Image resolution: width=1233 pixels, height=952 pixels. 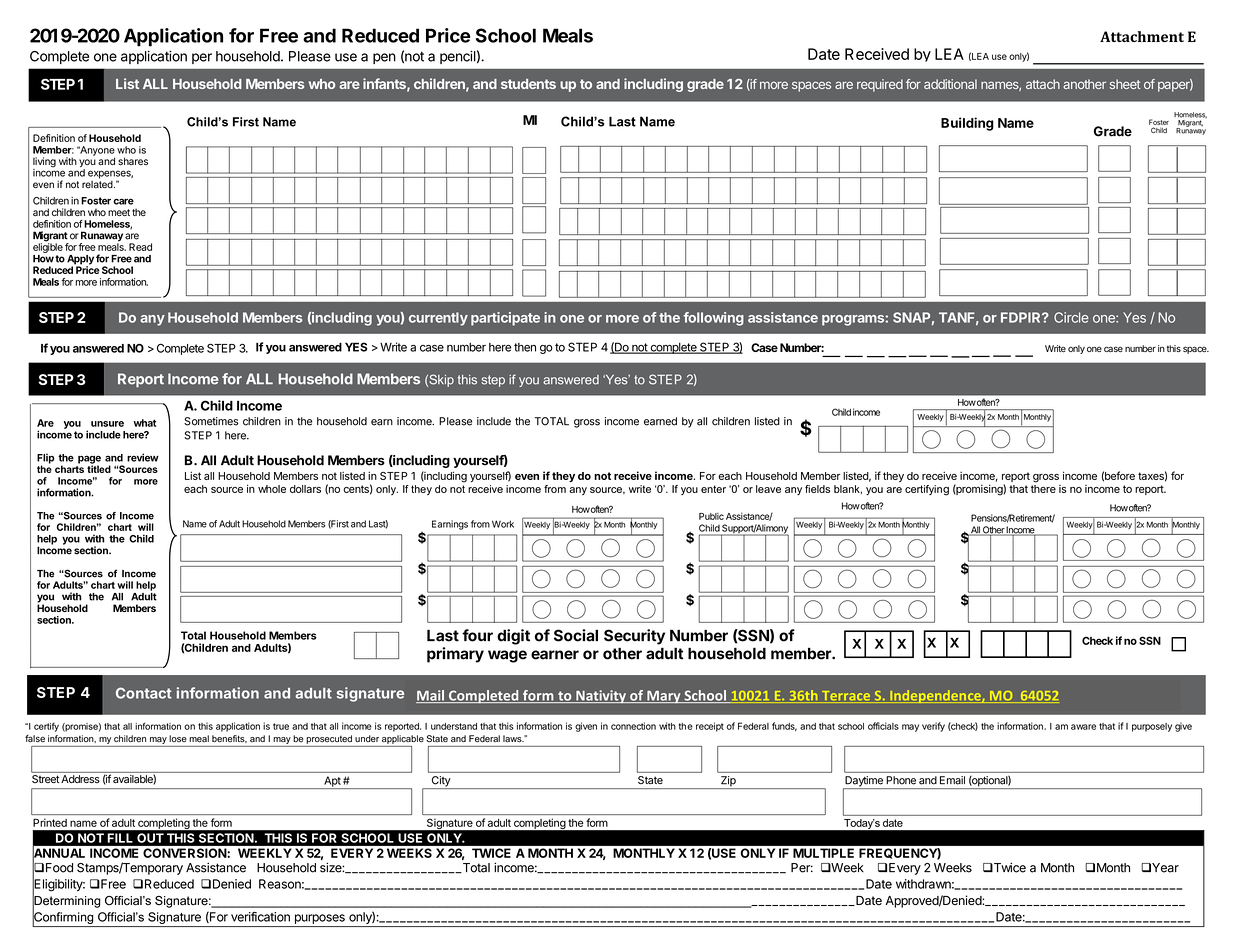 What do you see at coordinates (272, 489) in the image?
I see `whole` at bounding box center [272, 489].
